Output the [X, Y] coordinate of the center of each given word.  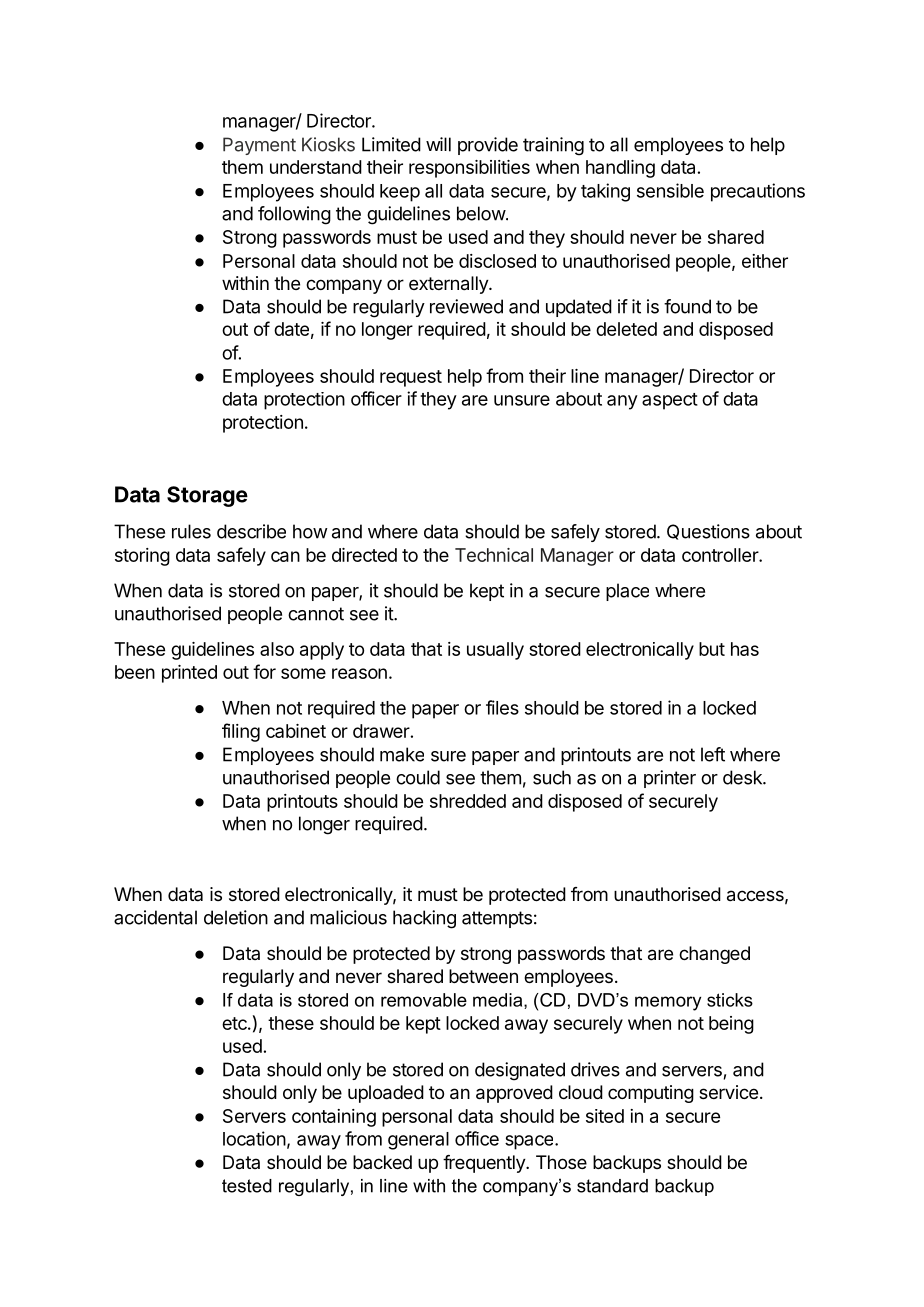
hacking [424, 919]
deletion [236, 917]
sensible [670, 190]
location [254, 1138]
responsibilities [469, 169]
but [712, 649]
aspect [670, 401]
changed [714, 955]
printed [189, 674]
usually [495, 651]
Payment [259, 146]
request [411, 378]
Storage [207, 496]
